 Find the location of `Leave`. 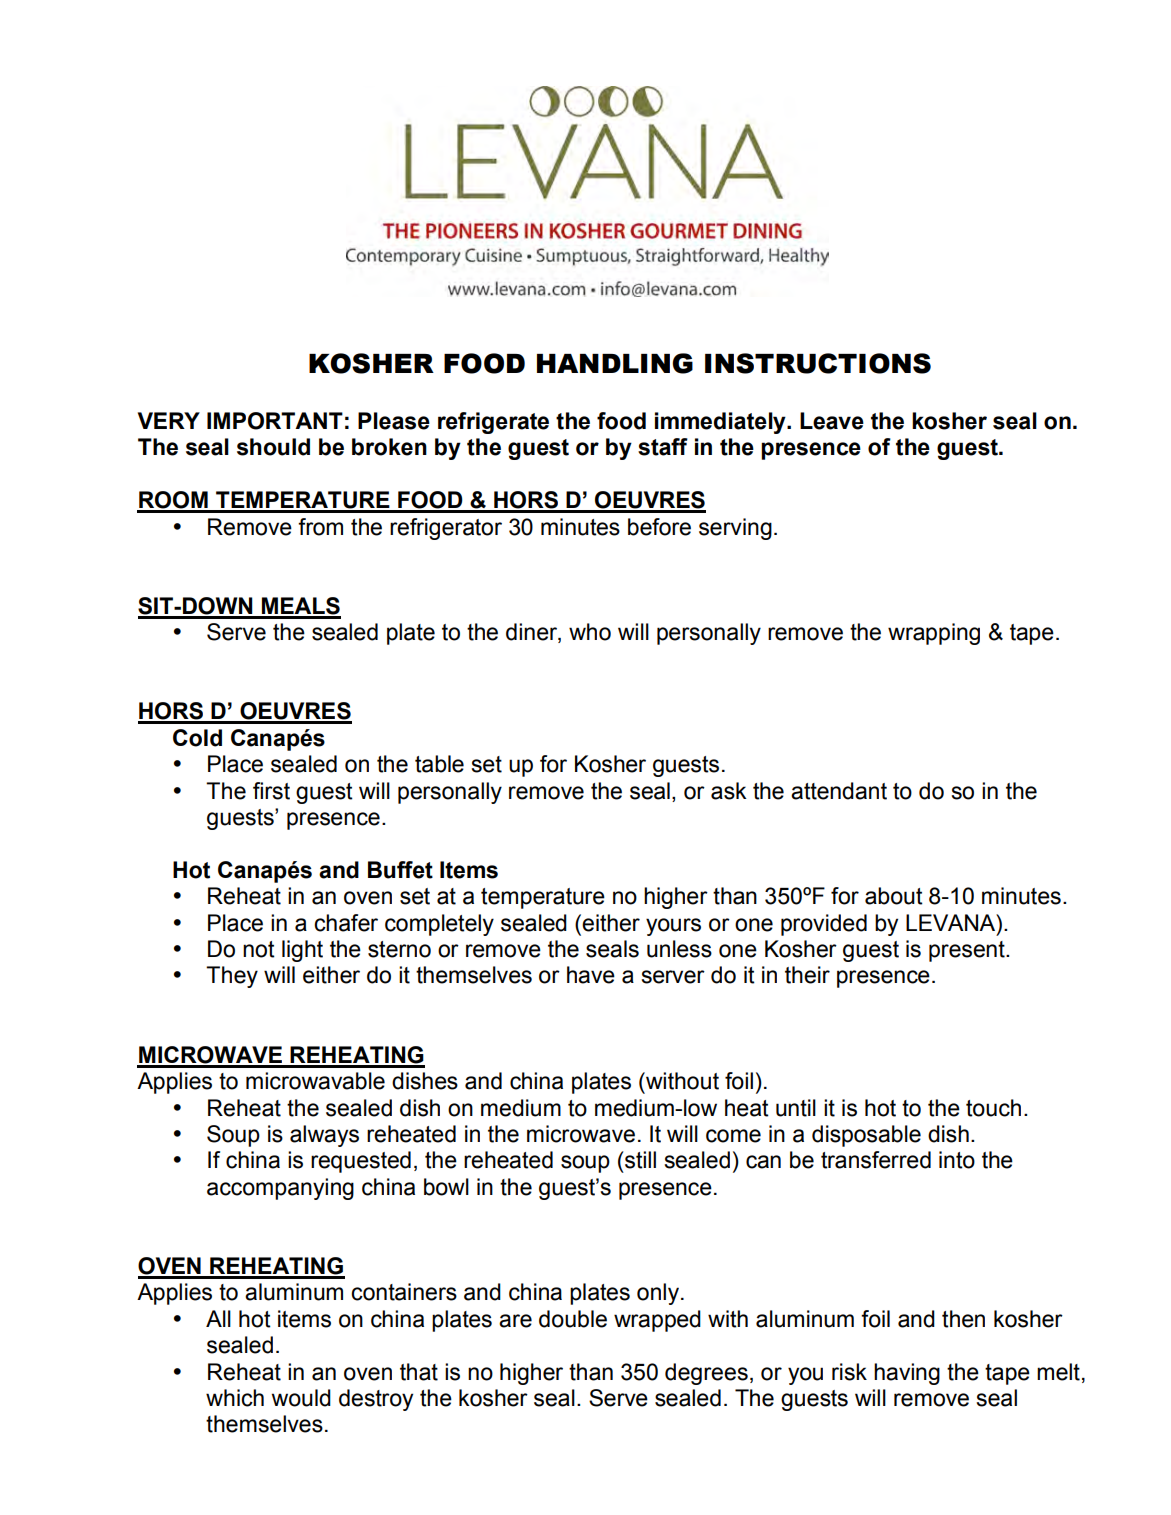

Leave is located at coordinates (832, 421).
